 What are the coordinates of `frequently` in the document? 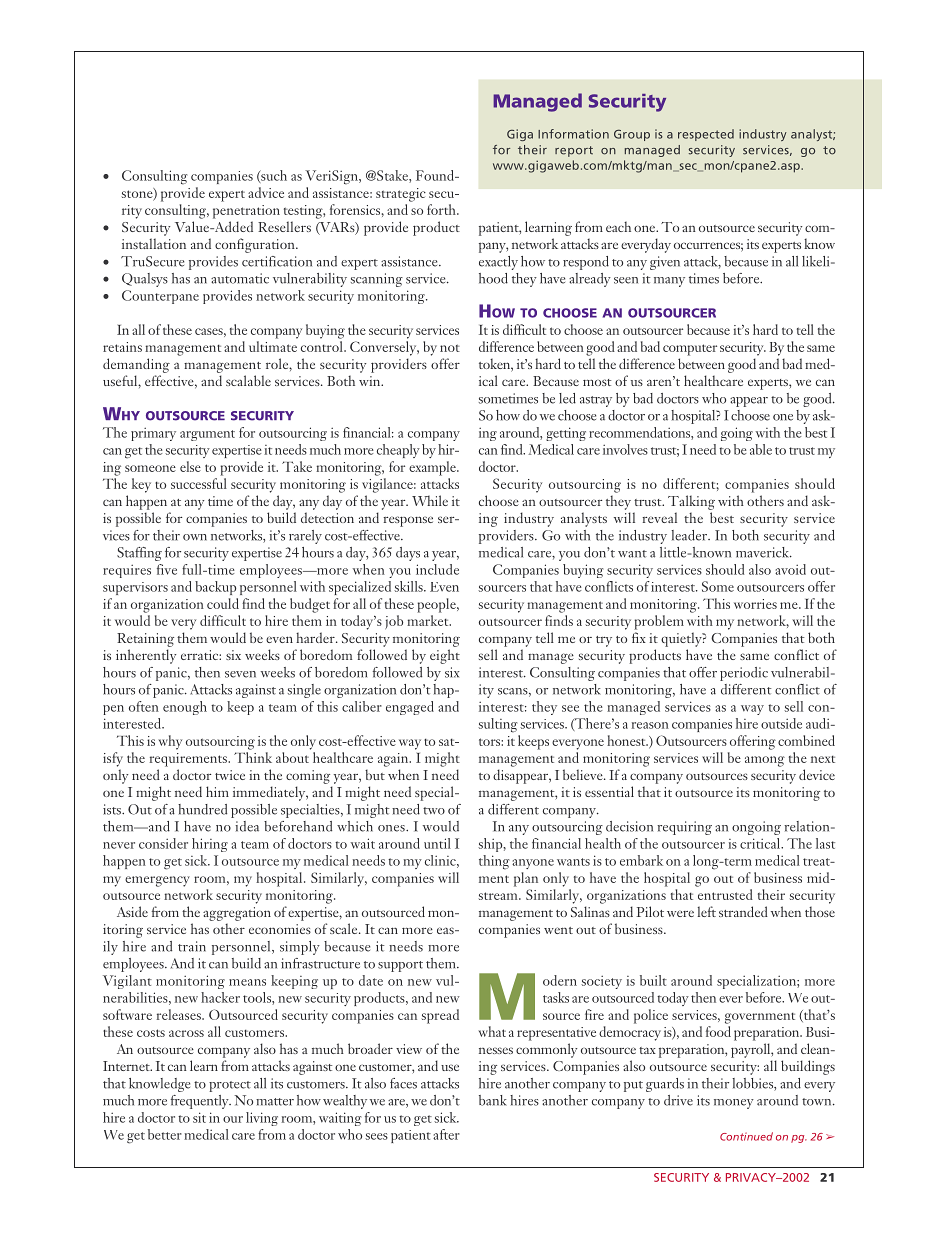 It's located at (201, 1102).
